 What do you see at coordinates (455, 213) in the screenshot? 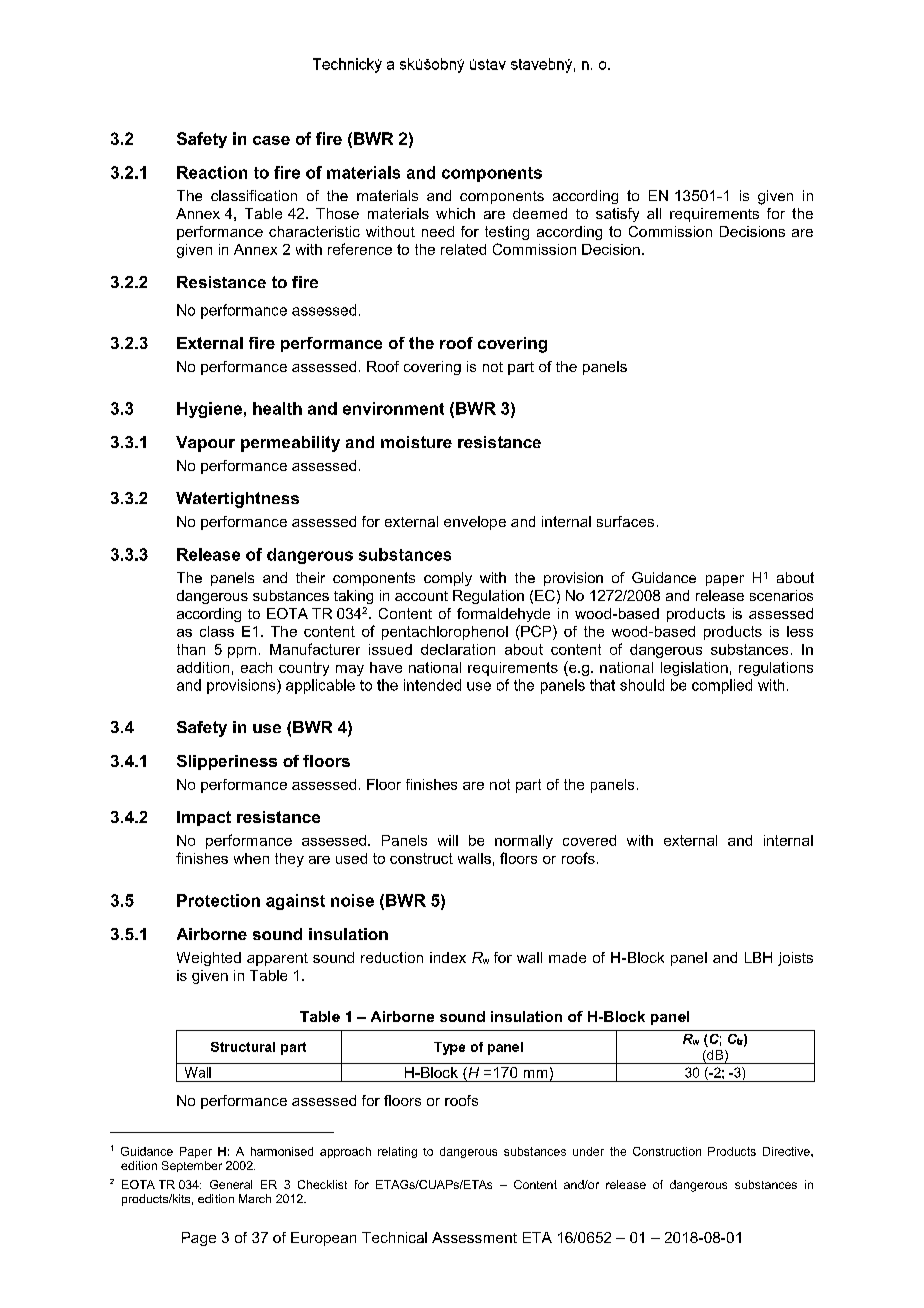
I see `which` at bounding box center [455, 213].
